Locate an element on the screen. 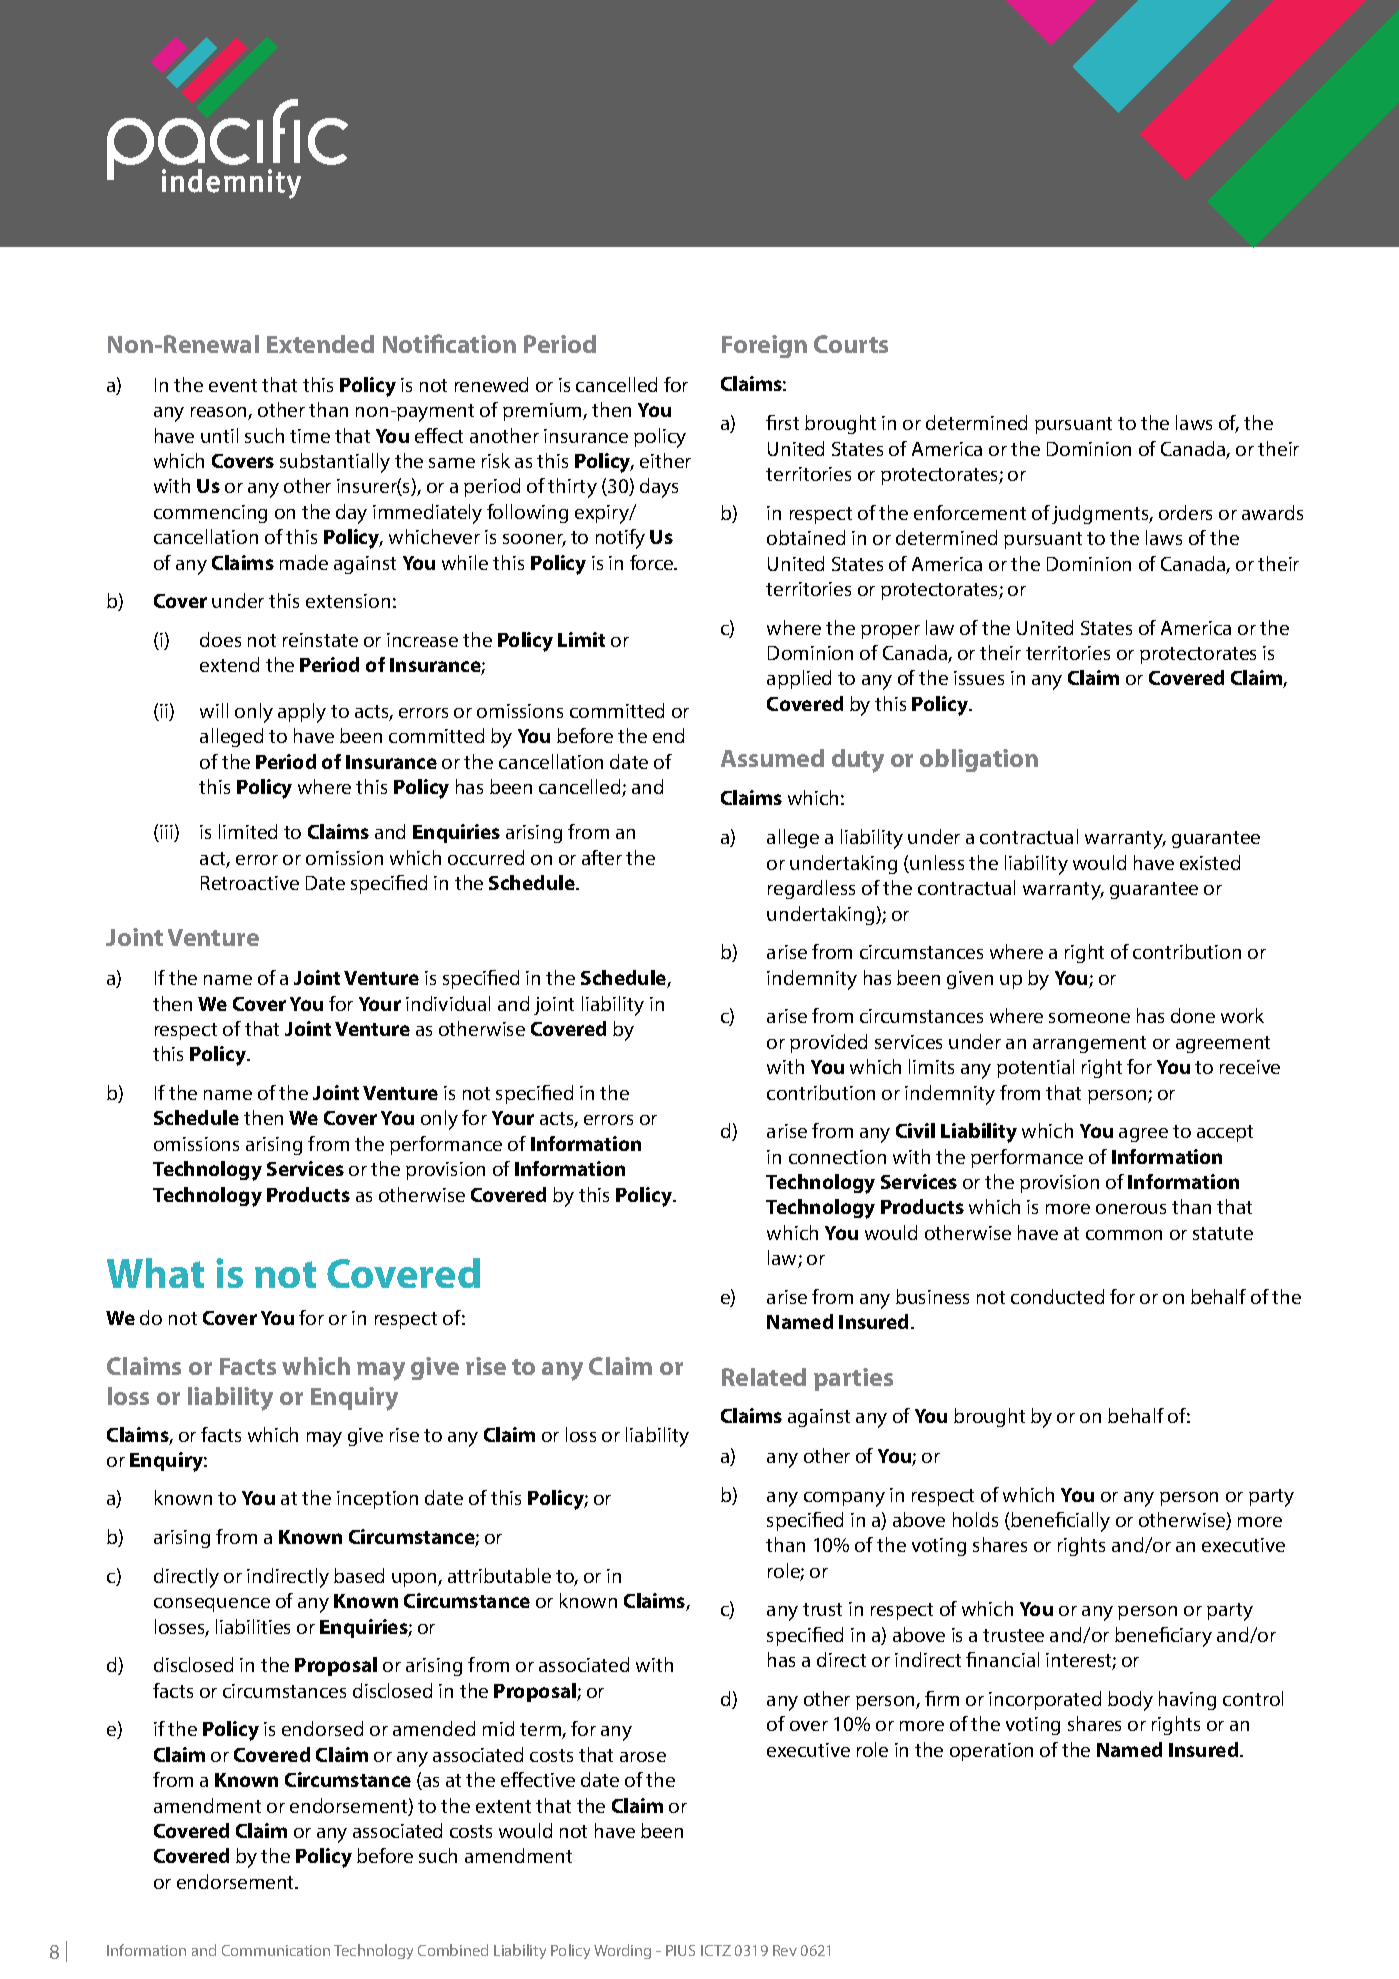 The image size is (1399, 1979). inception is located at coordinates (377, 1500).
